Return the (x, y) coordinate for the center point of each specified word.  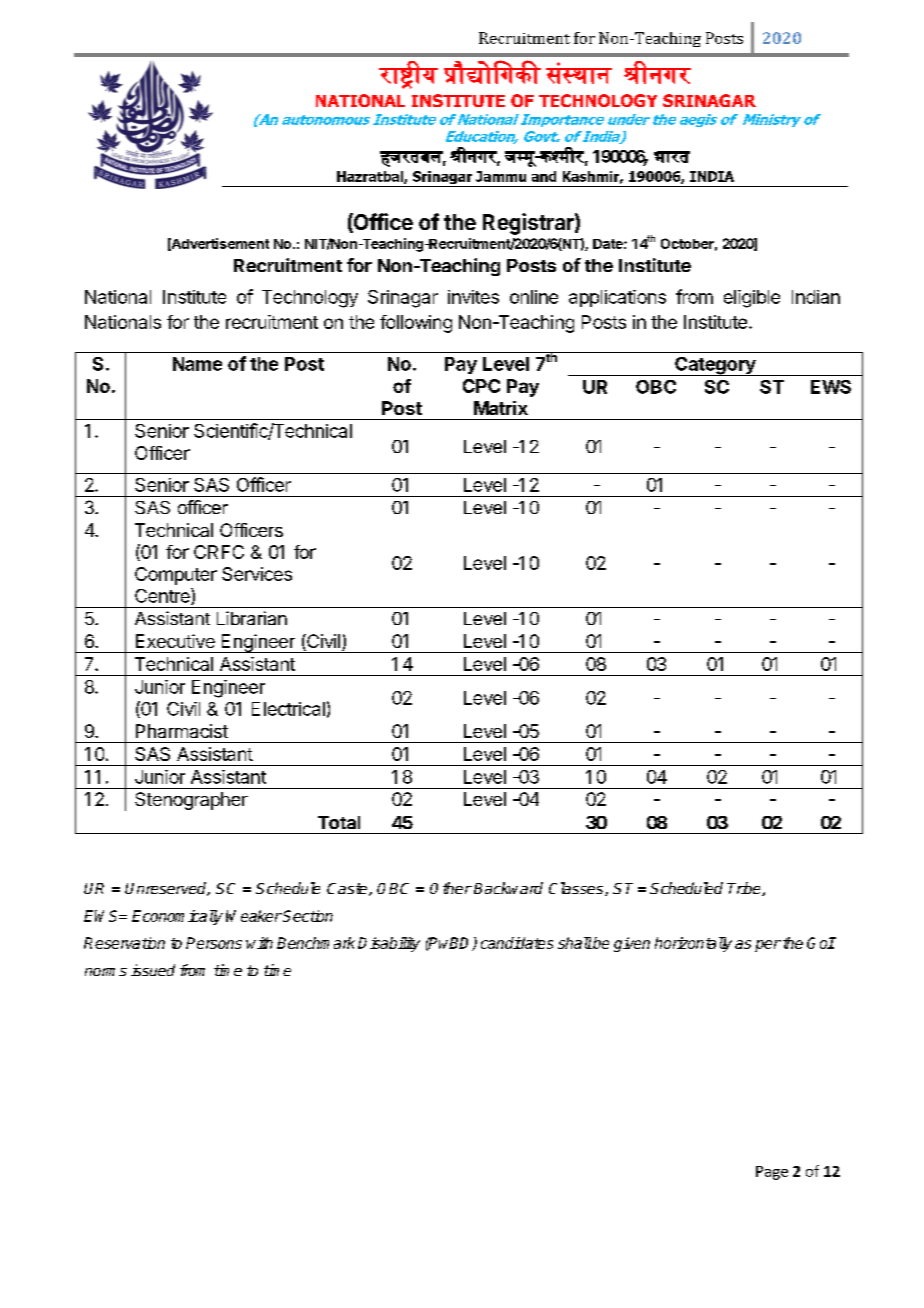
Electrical (288, 709)
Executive (175, 641)
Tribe (745, 889)
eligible (752, 299)
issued (153, 970)
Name (197, 364)
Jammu (501, 176)
